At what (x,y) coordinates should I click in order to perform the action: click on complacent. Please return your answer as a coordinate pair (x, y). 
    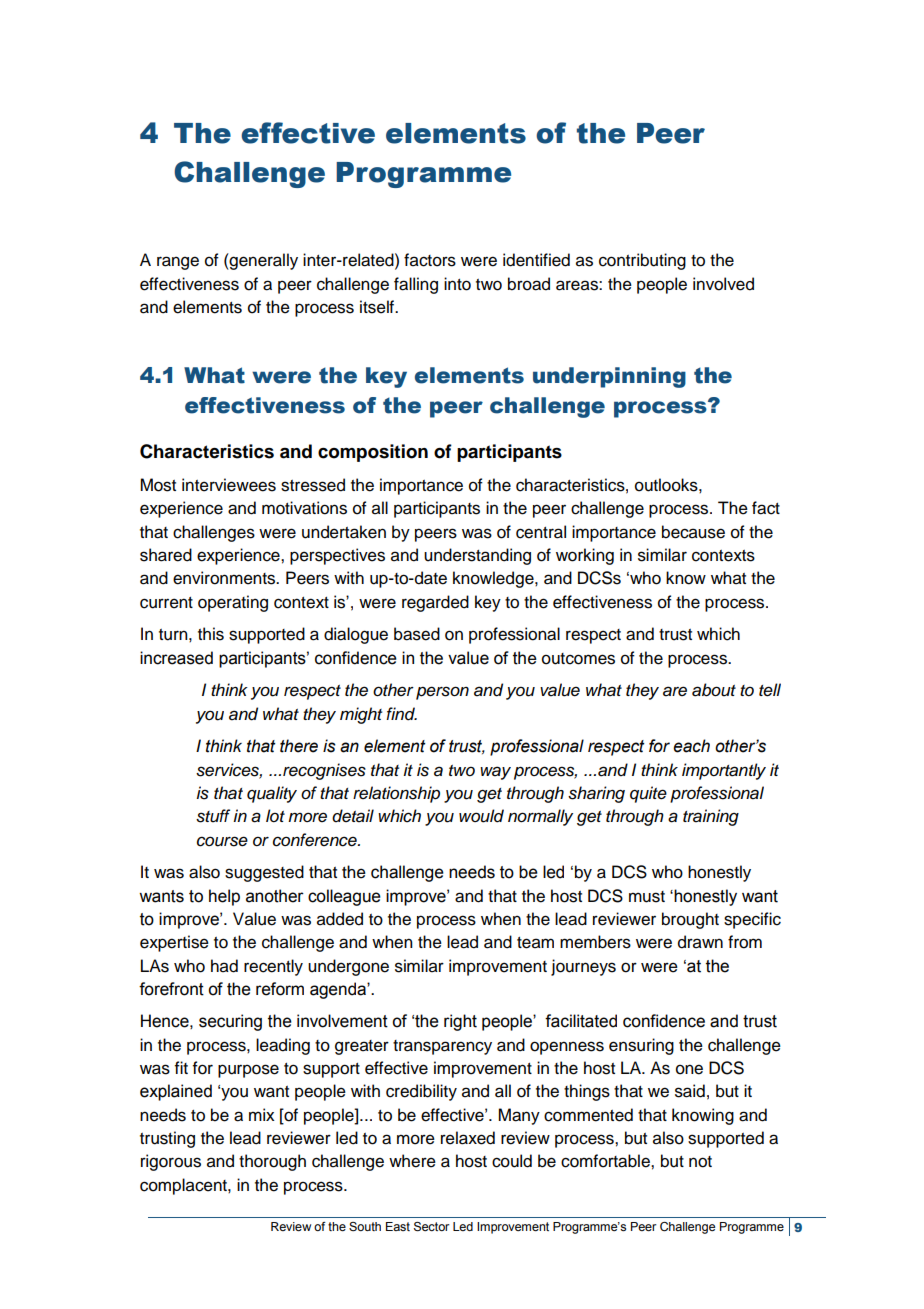
    Looking at the image, I should click on (184, 1186).
